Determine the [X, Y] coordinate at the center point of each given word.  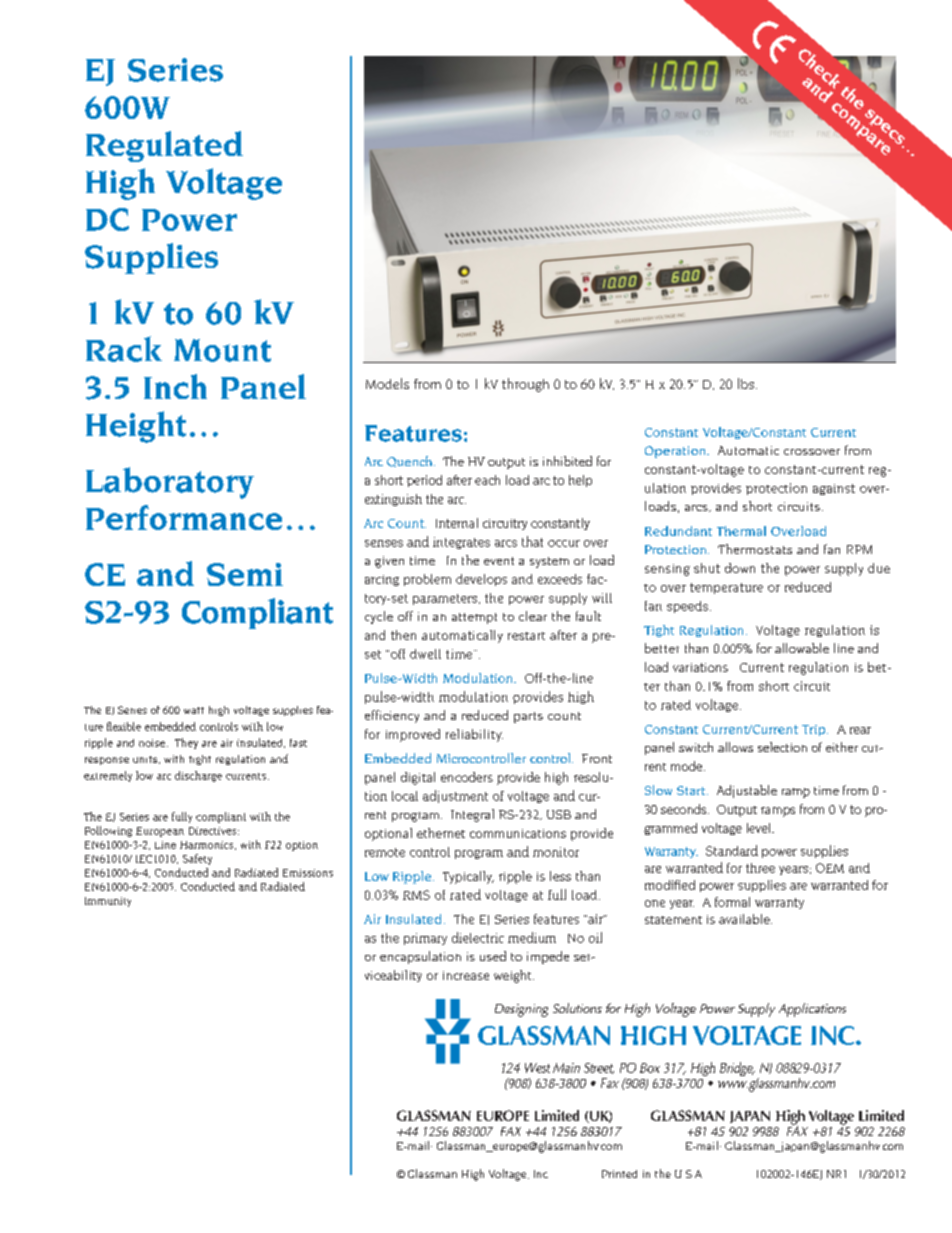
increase [466, 975]
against [834, 489]
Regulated [164, 146]
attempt [474, 618]
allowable [802, 648]
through [525, 385]
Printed [619, 1174]
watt [194, 710]
